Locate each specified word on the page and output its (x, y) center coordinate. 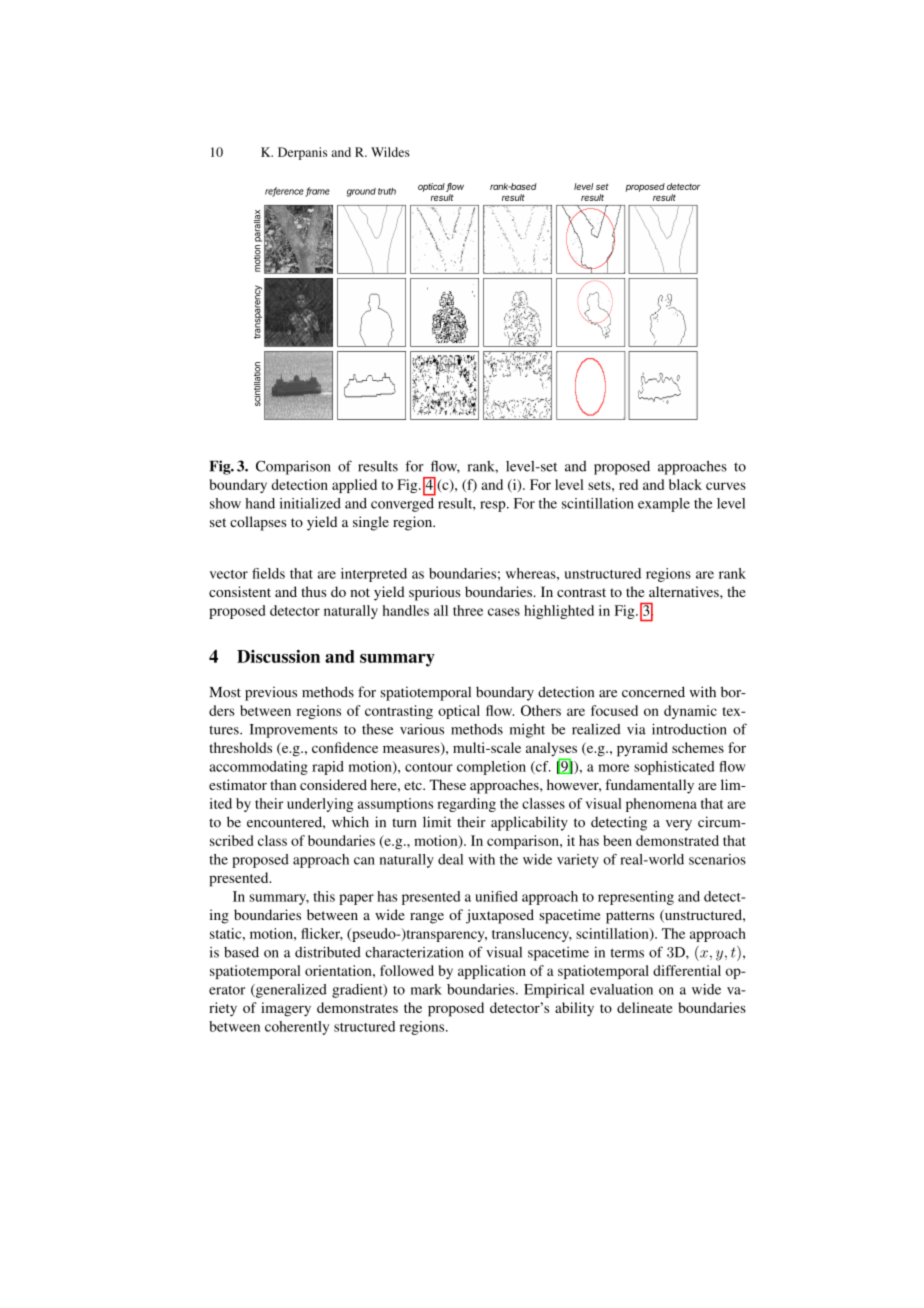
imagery (286, 1009)
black (685, 484)
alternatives (685, 591)
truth (387, 191)
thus (313, 591)
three (468, 610)
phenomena (661, 805)
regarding (467, 805)
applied (354, 486)
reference (285, 192)
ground (361, 192)
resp (494, 506)
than (283, 784)
